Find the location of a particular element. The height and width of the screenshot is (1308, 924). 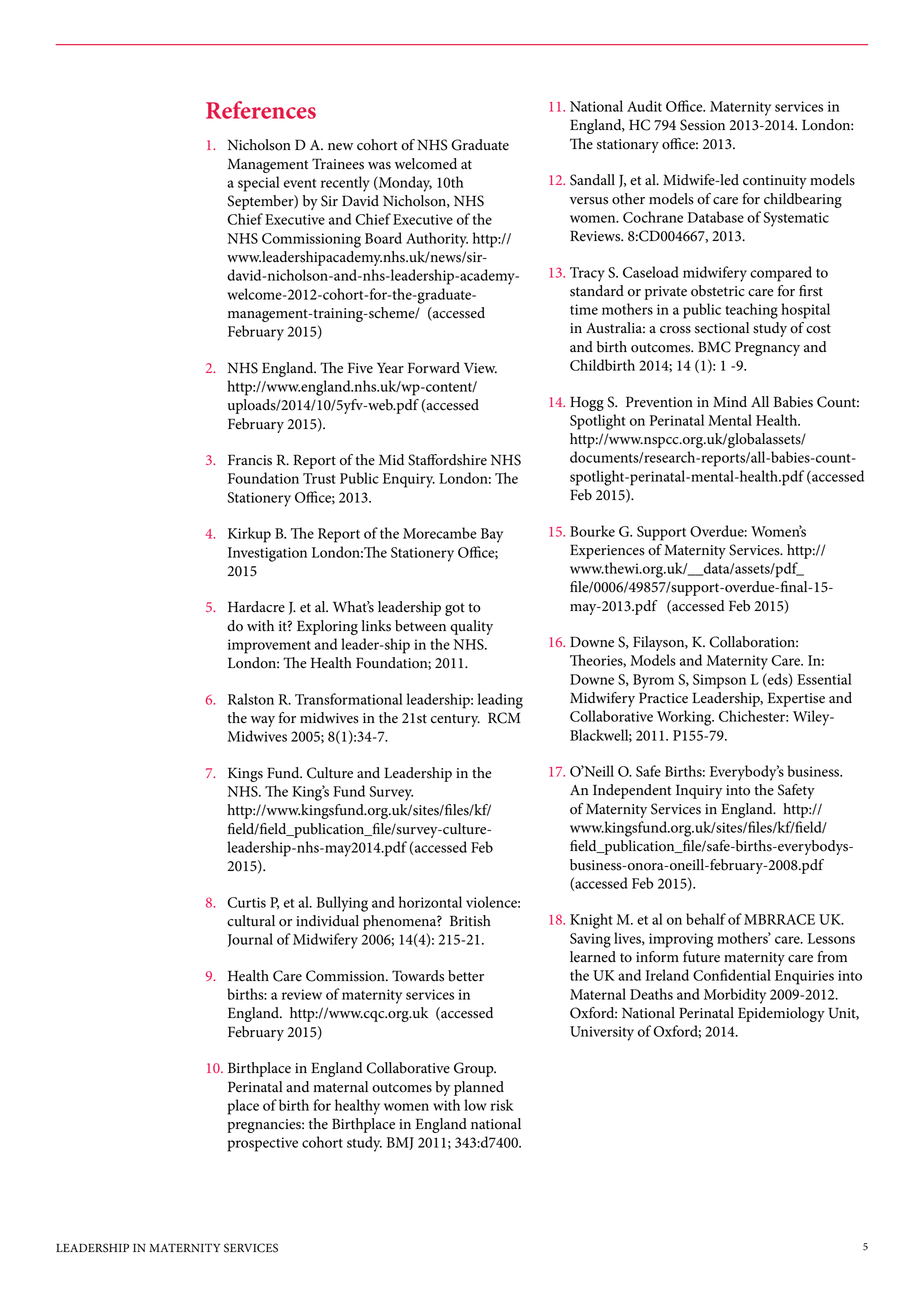

Trainees is located at coordinates (338, 164).
